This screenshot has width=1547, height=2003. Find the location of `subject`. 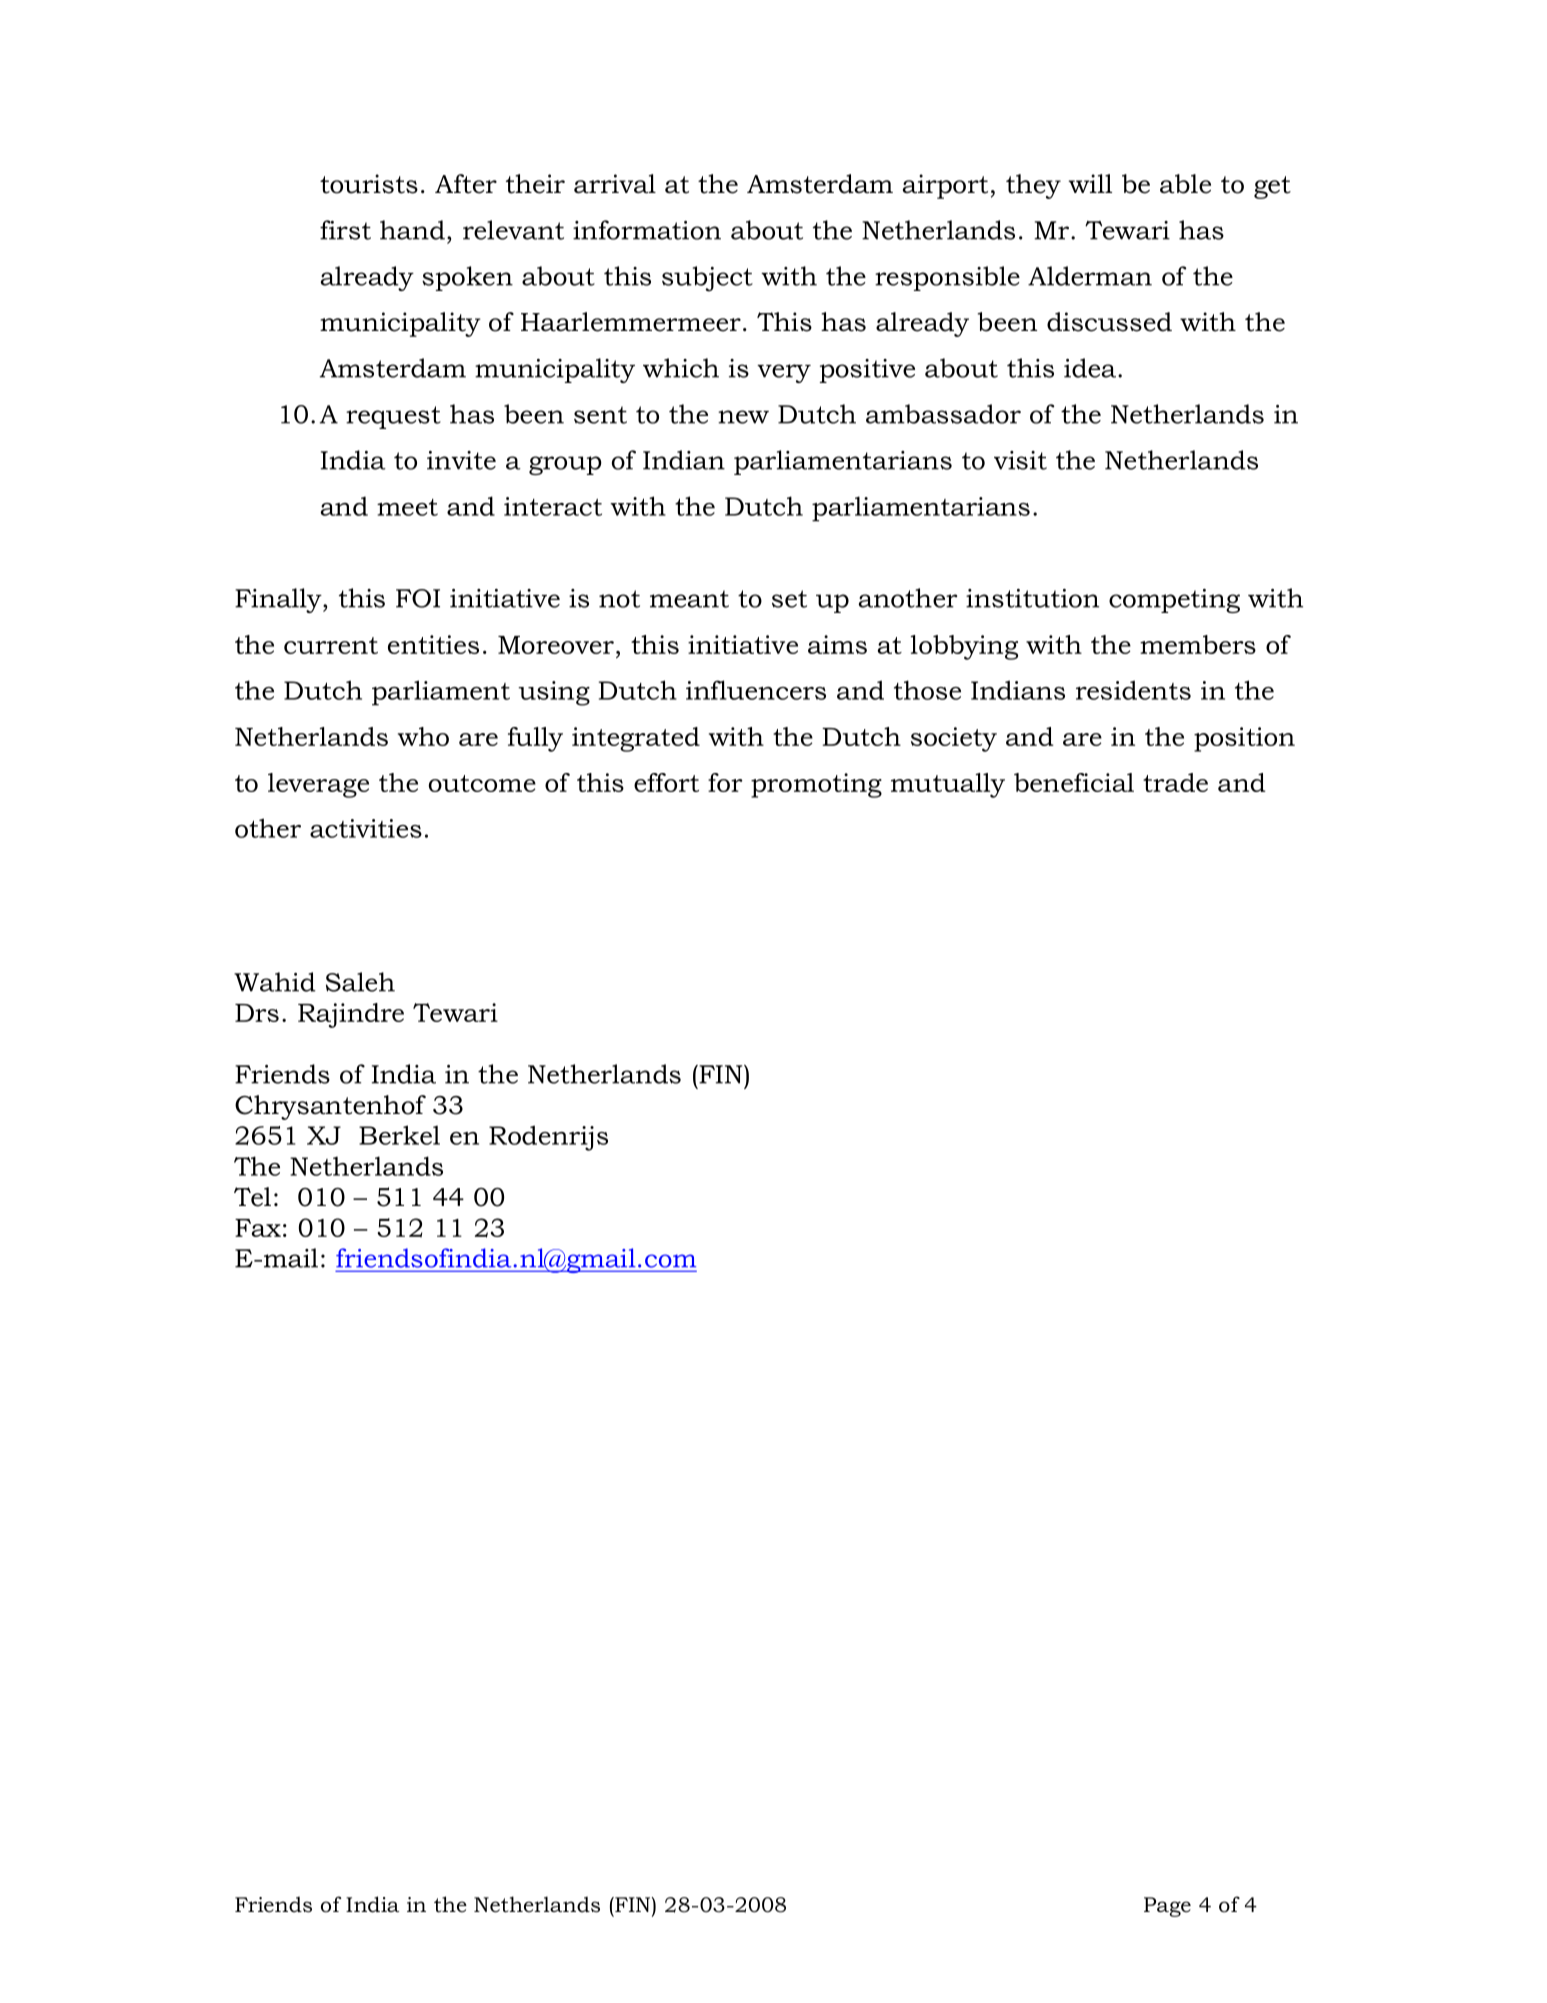

subject is located at coordinates (707, 279).
